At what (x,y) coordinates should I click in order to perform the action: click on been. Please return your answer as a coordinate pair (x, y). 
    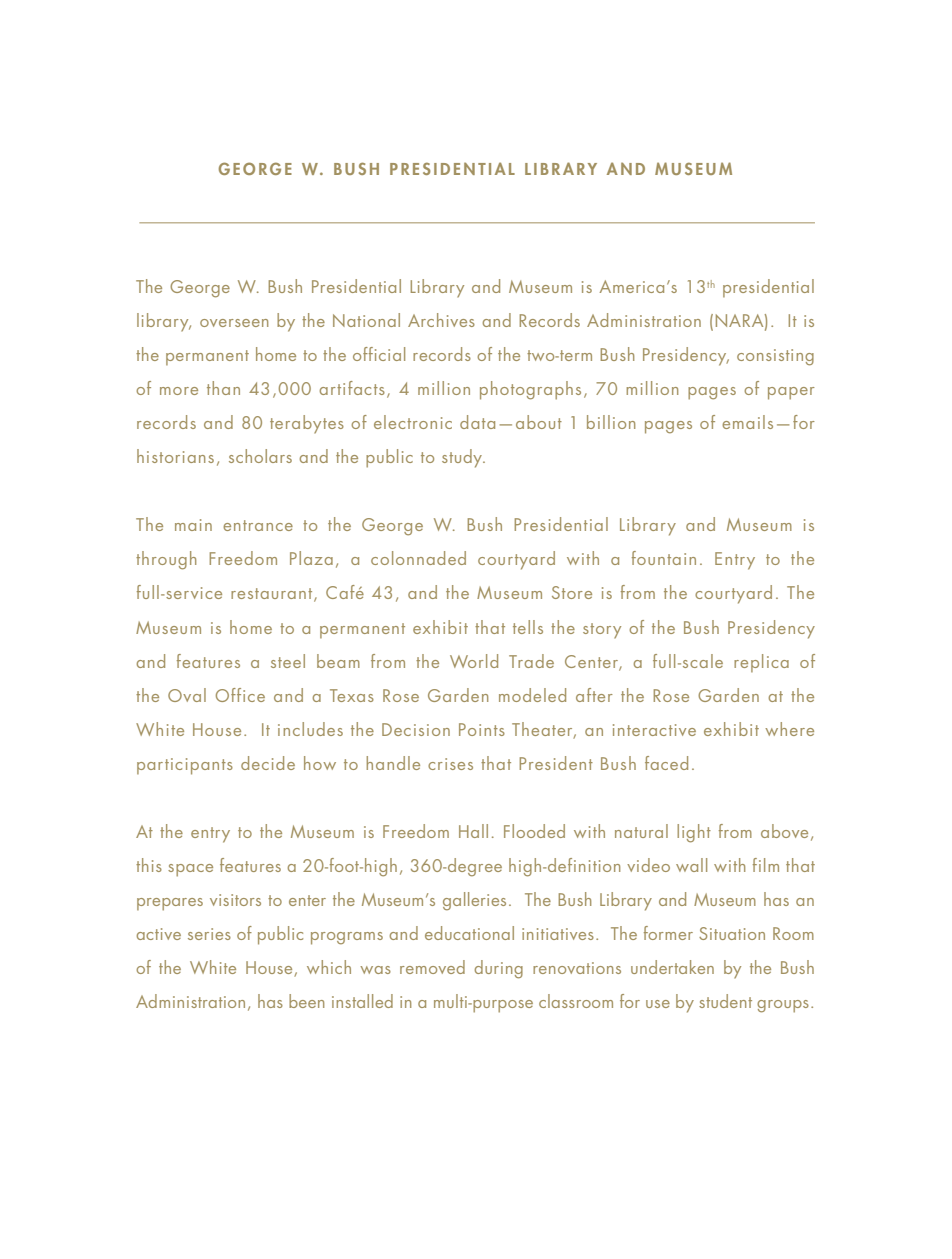
    Looking at the image, I should click on (306, 1001).
